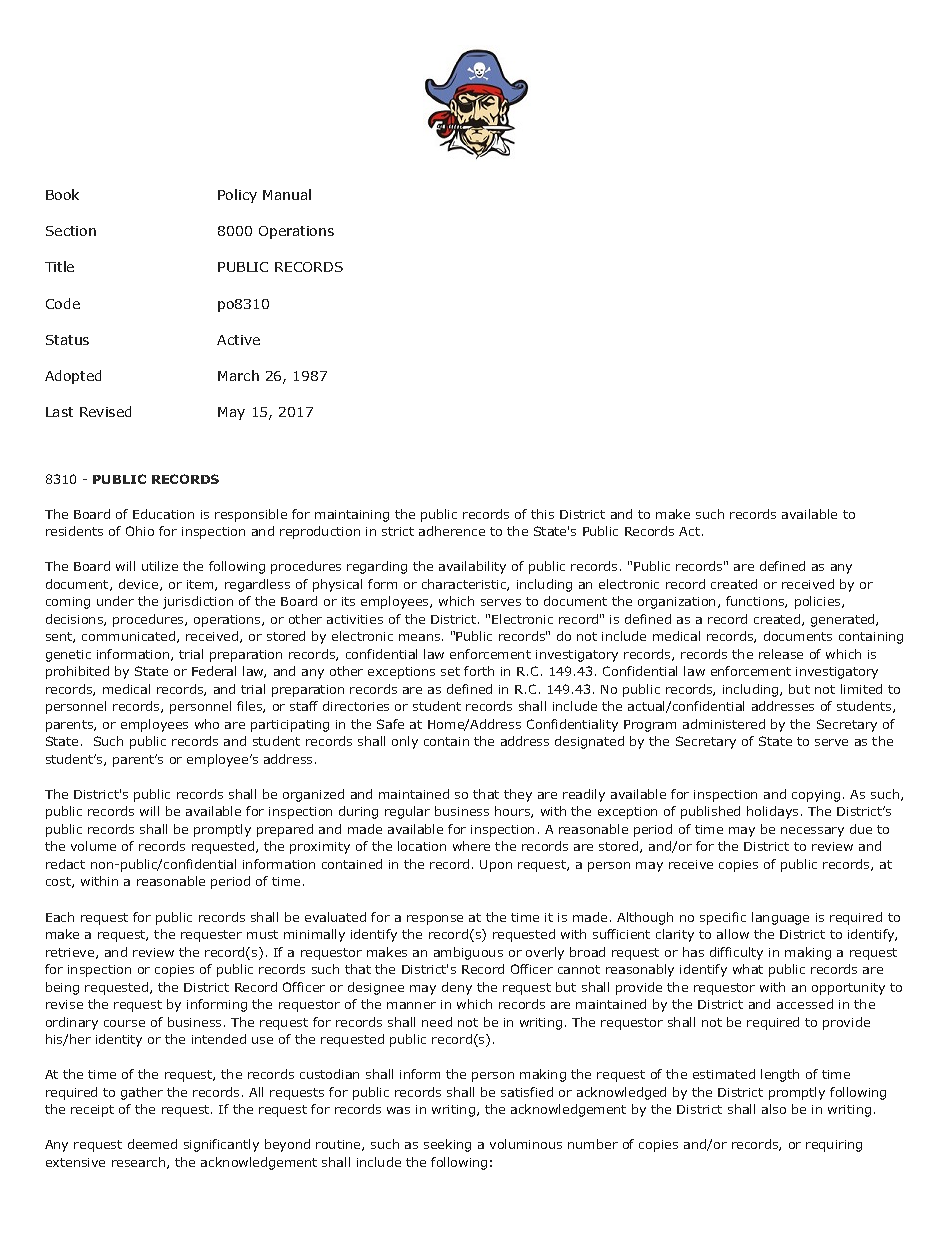  What do you see at coordinates (152, 1144) in the document?
I see `deemed` at bounding box center [152, 1144].
